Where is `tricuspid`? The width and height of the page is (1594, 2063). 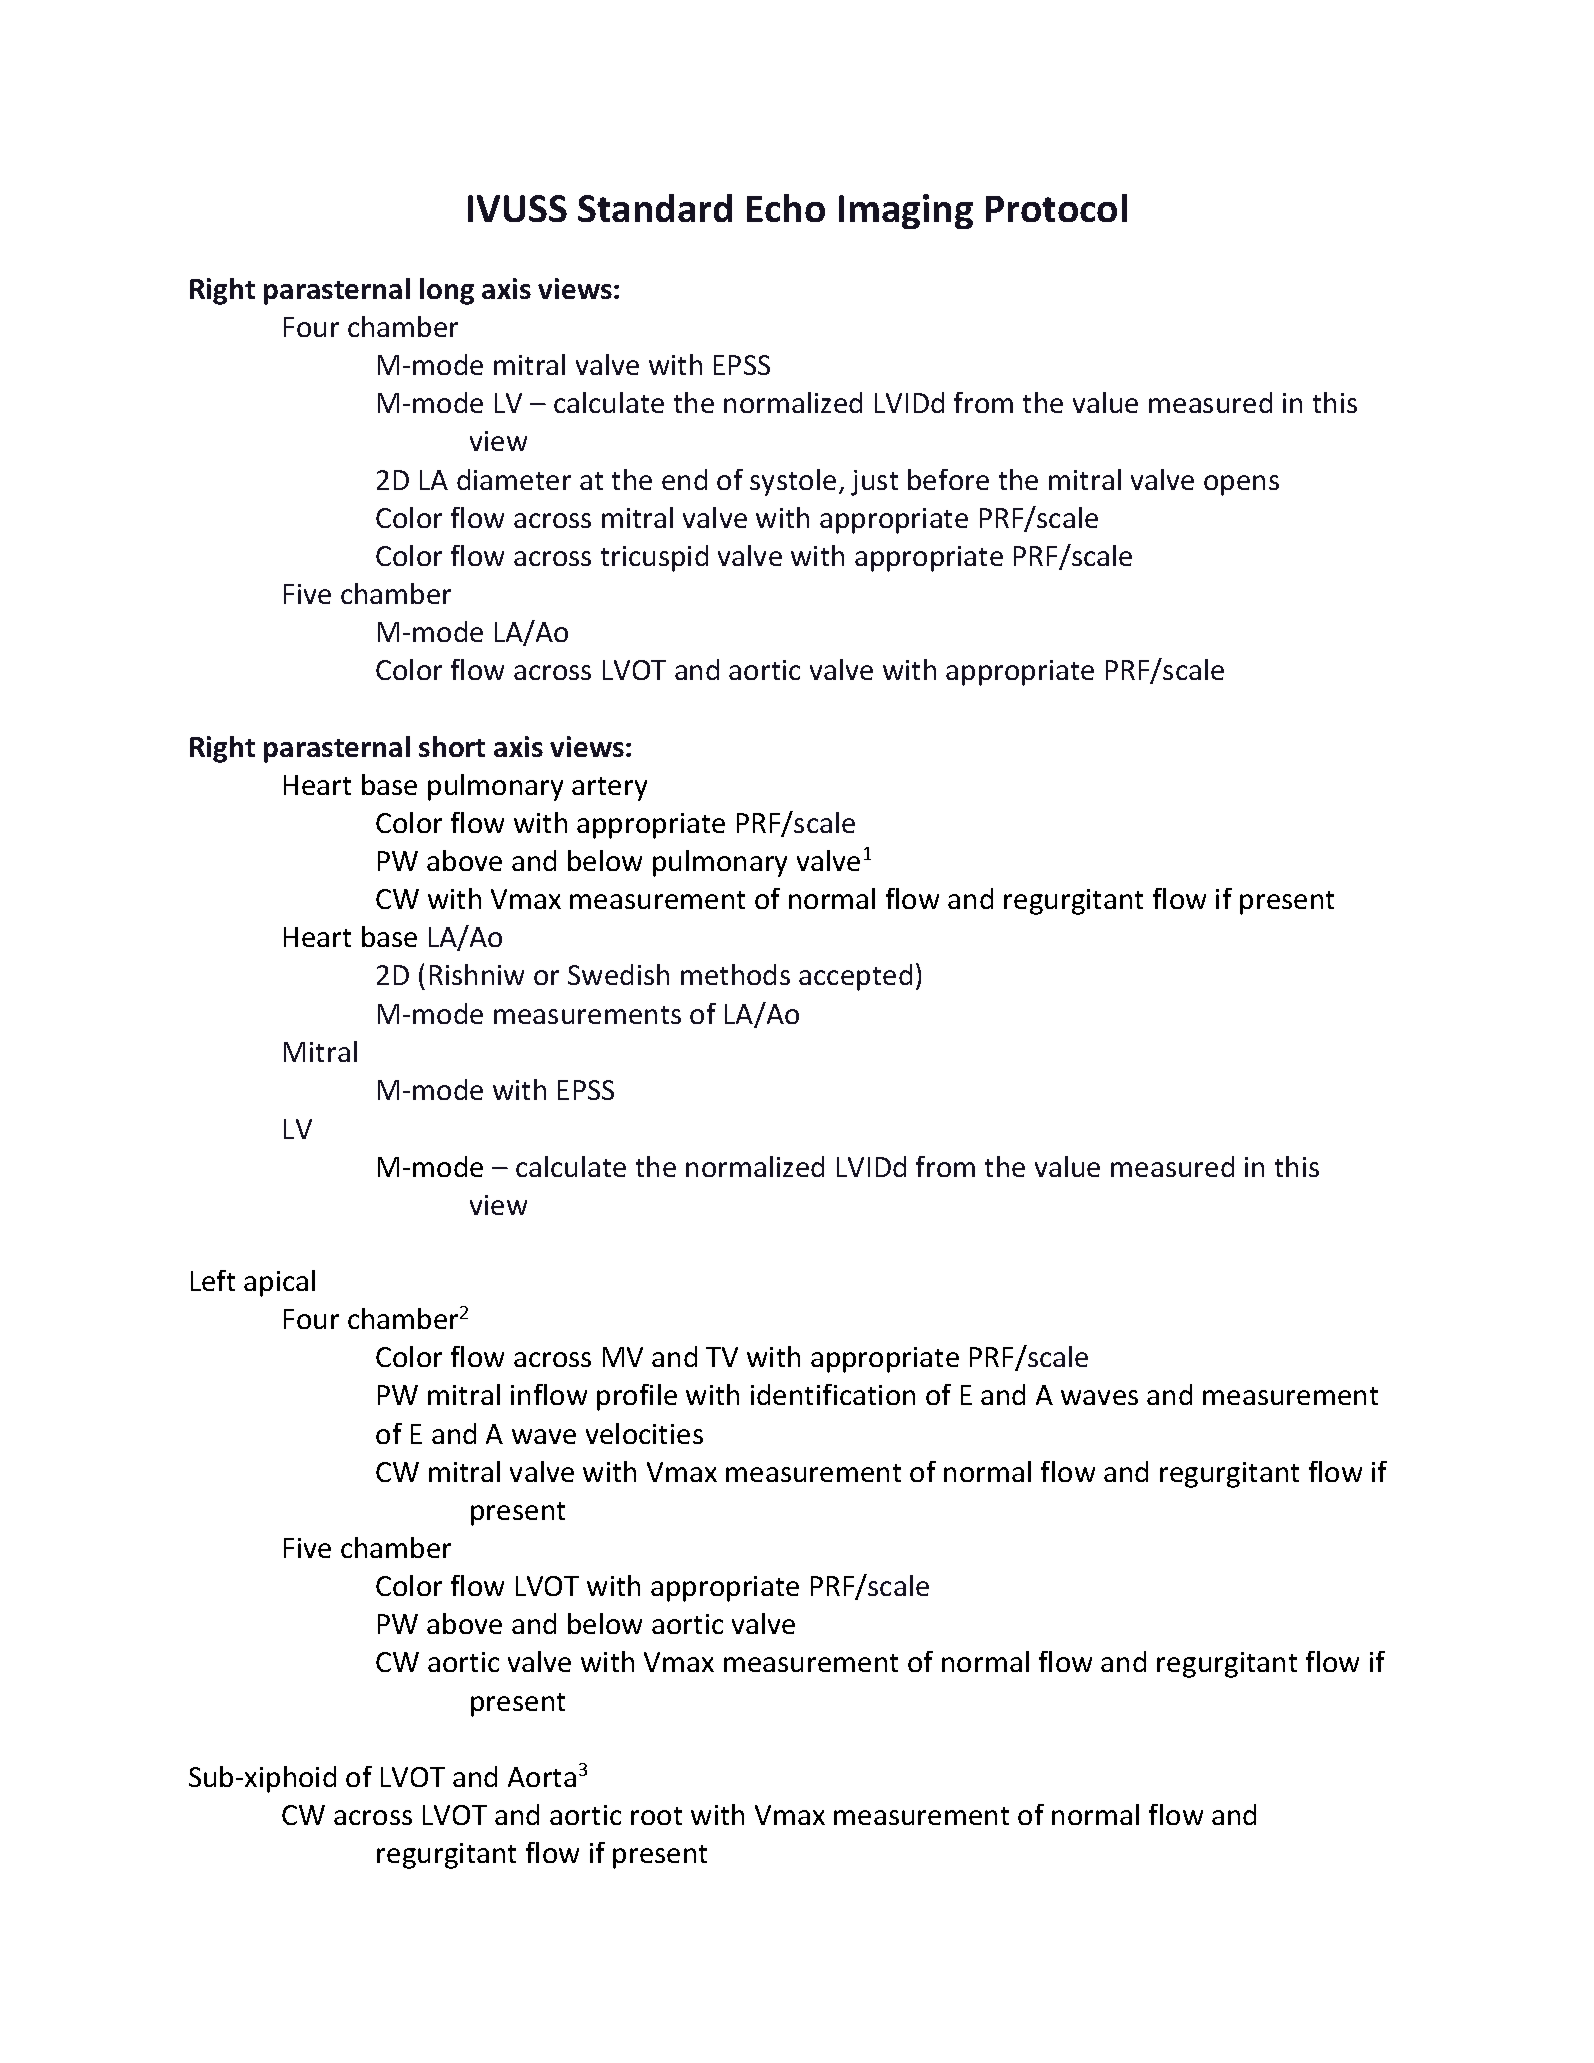
tricuspid is located at coordinates (654, 558).
